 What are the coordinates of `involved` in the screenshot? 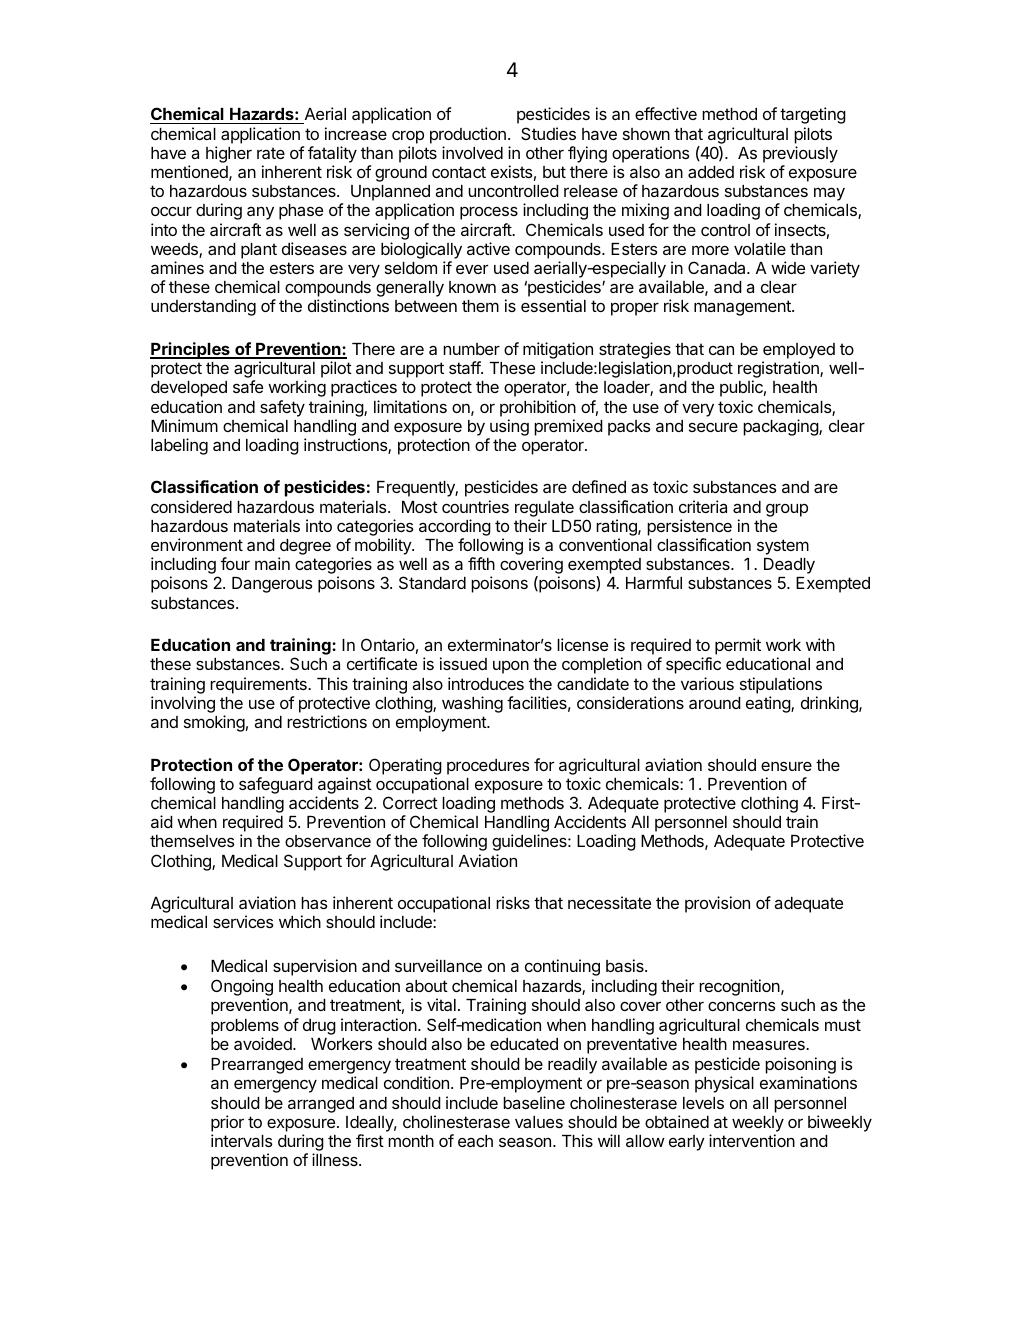 It's located at (472, 152).
